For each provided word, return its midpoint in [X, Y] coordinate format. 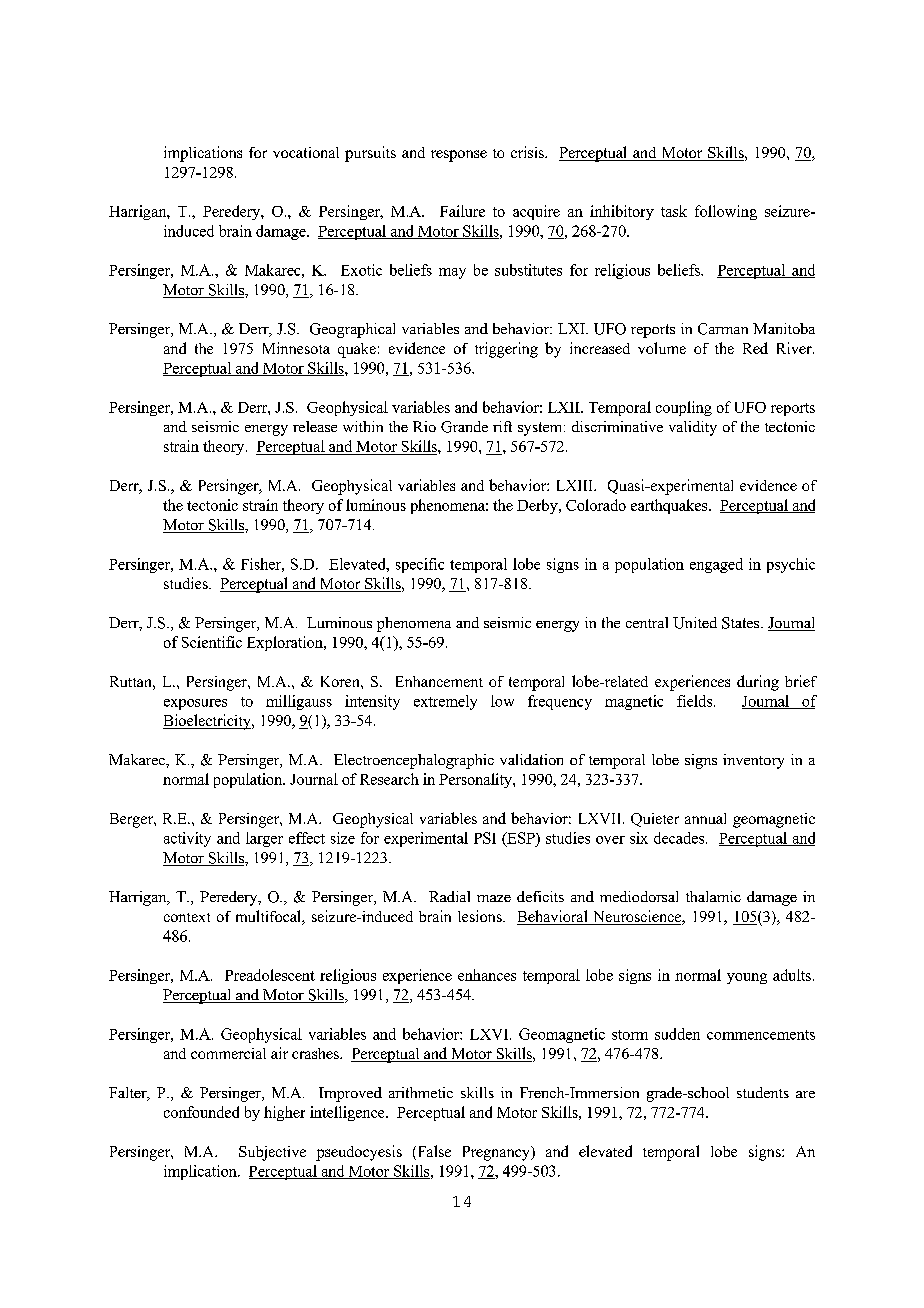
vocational [306, 152]
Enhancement [439, 681]
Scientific [212, 642]
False [433, 1152]
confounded [201, 1112]
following [726, 212]
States [742, 623]
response [459, 156]
